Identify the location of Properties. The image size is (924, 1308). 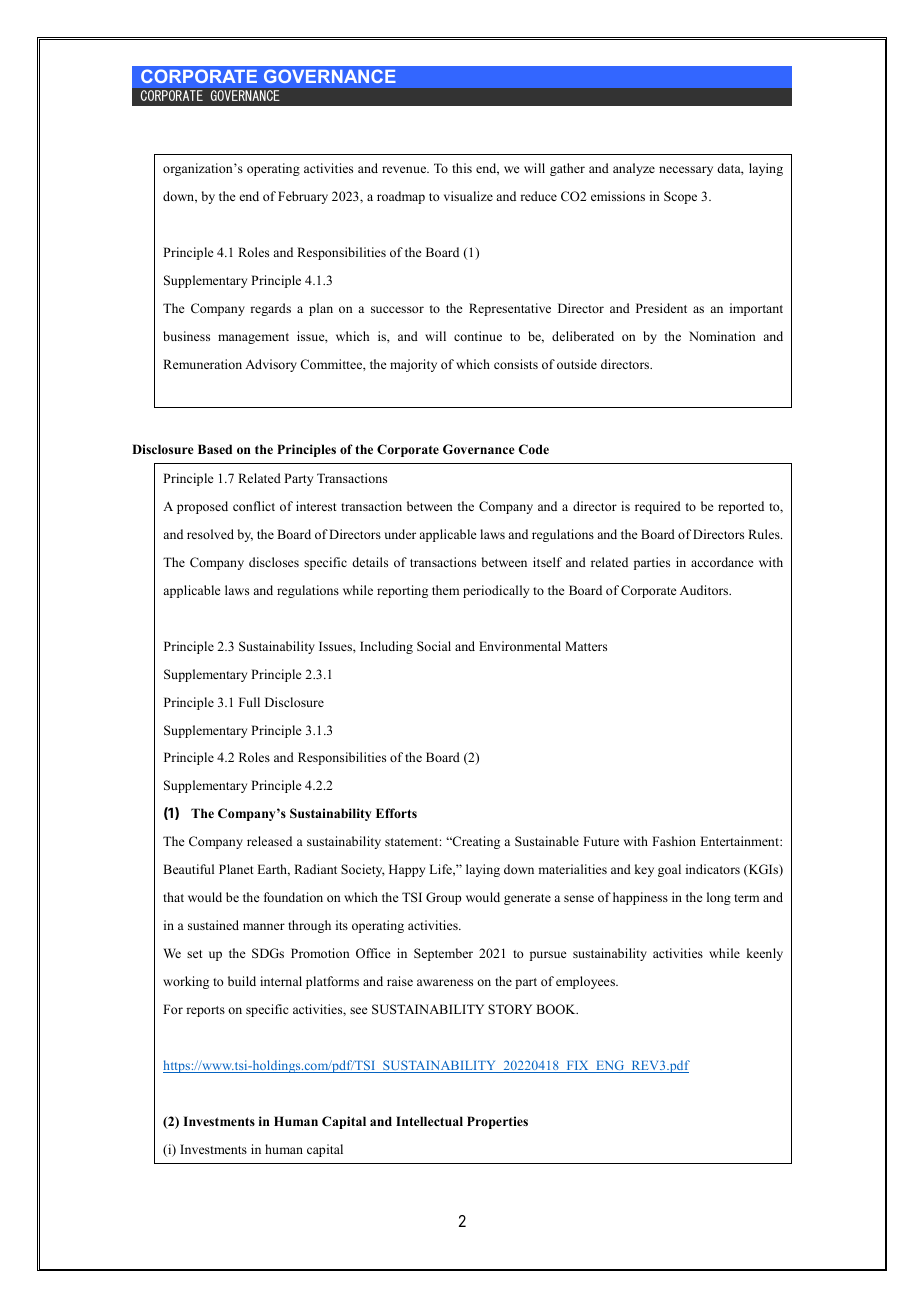
(497, 1122).
